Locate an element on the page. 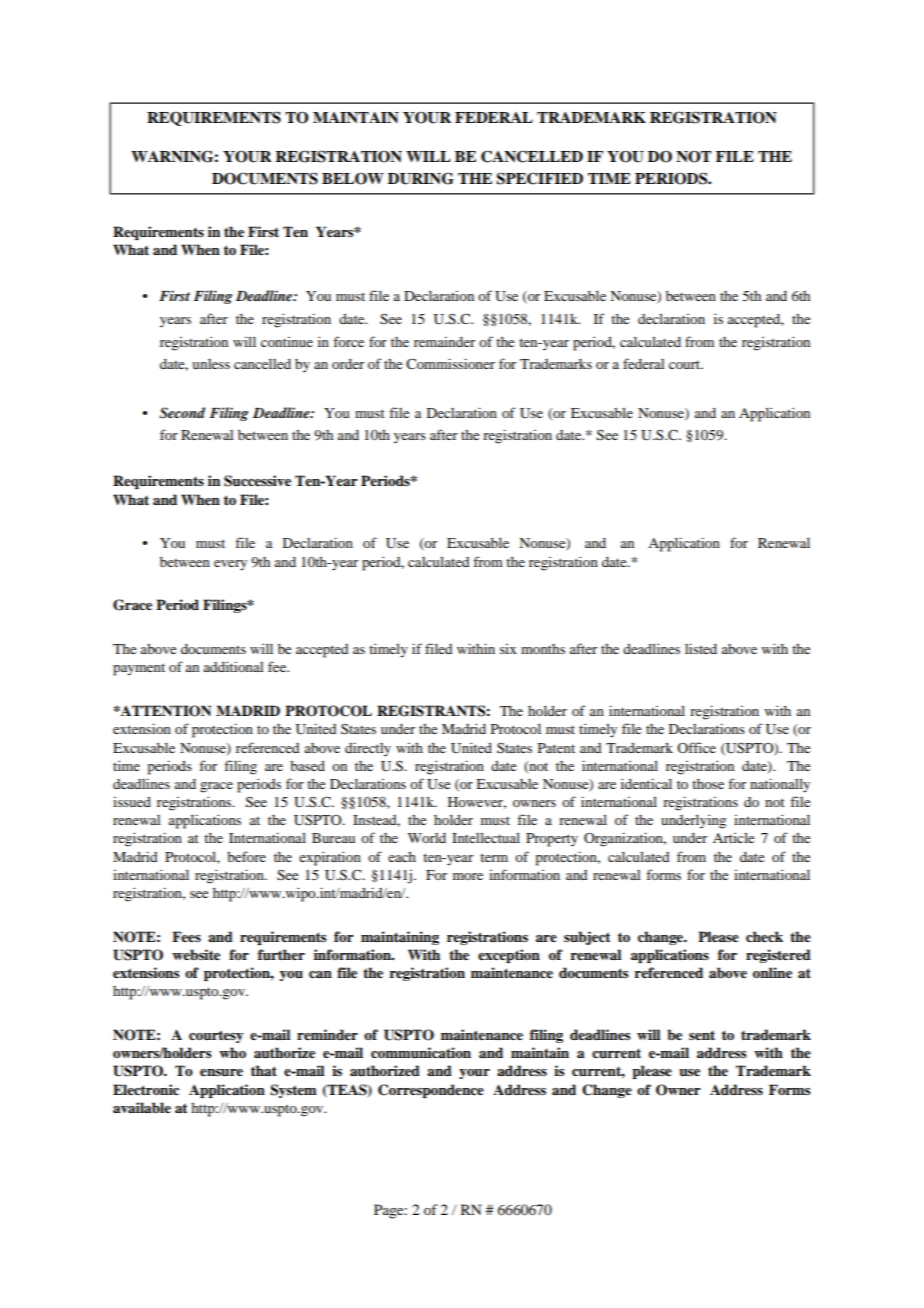  Commissioner is located at coordinates (450, 363).
